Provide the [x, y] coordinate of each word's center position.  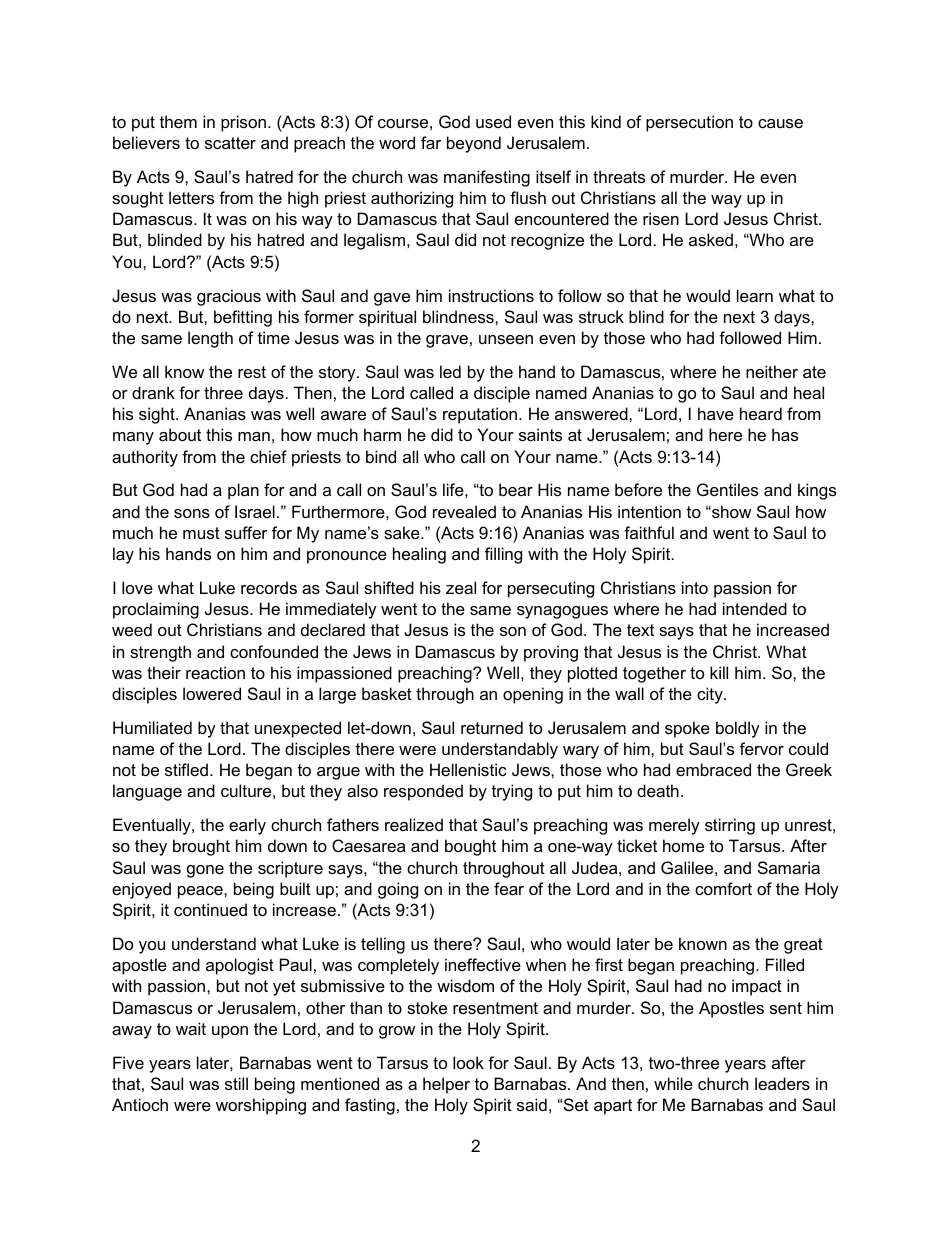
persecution [689, 123]
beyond [474, 144]
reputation [480, 415]
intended [755, 608]
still [236, 1083]
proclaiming [156, 610]
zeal [461, 587]
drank [153, 392]
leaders [782, 1083]
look [468, 1062]
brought [201, 847]
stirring [730, 826]
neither [772, 371]
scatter [230, 143]
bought [470, 847]
